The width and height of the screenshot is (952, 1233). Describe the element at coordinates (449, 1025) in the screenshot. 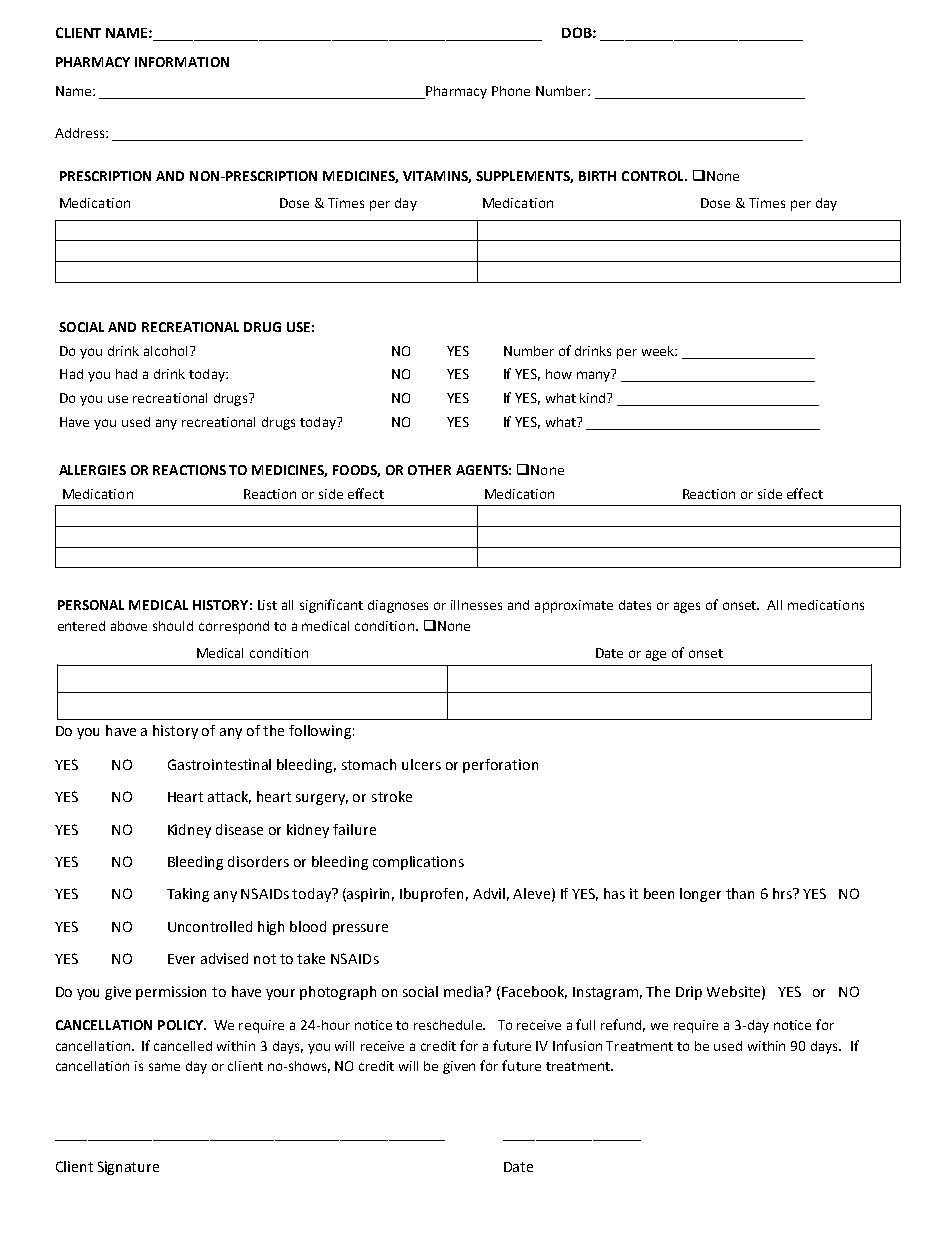

I see `reschedule` at that location.
